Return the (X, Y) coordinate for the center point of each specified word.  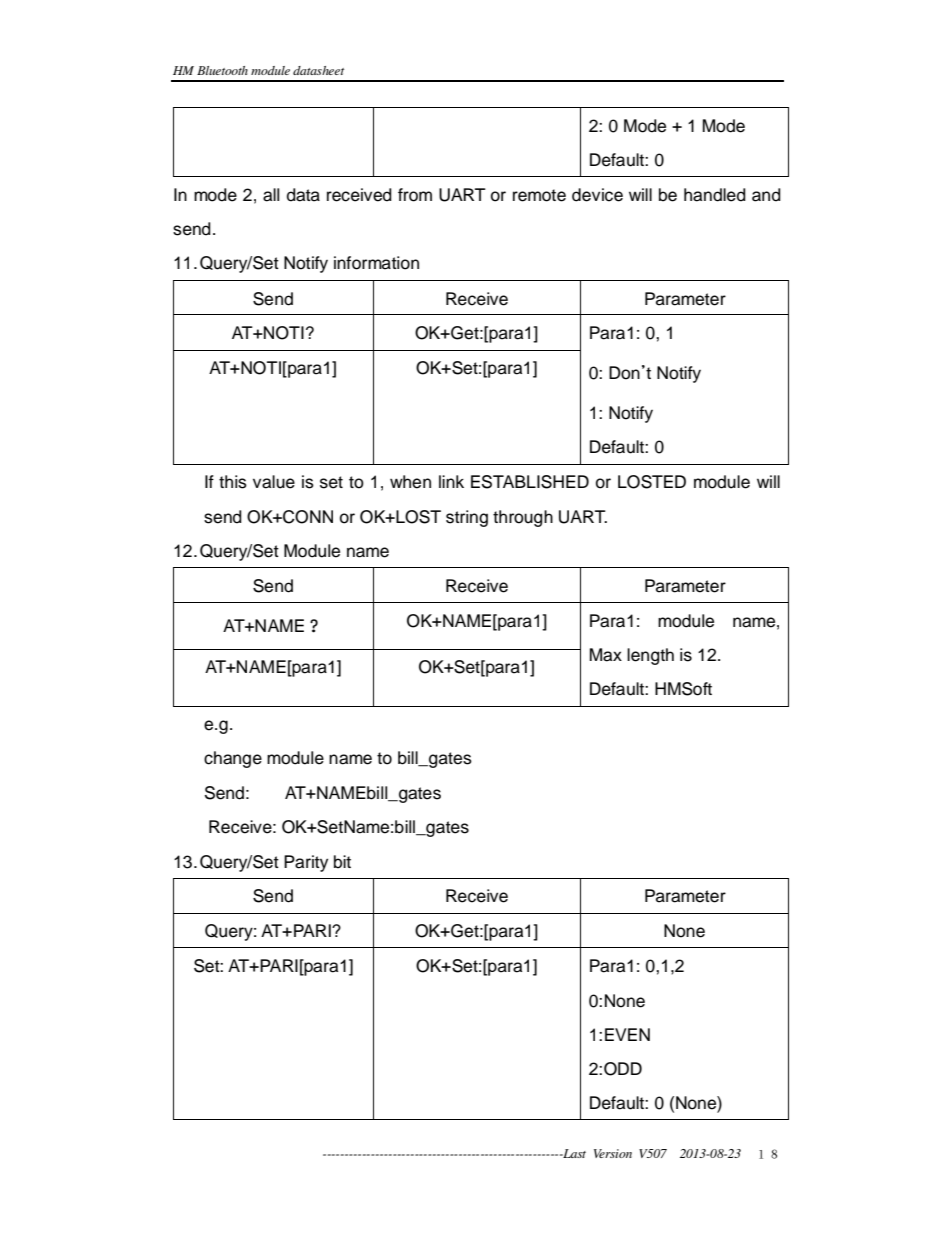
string (467, 518)
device (597, 195)
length (650, 656)
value (274, 482)
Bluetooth (222, 70)
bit (342, 862)
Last (573, 1153)
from (415, 195)
